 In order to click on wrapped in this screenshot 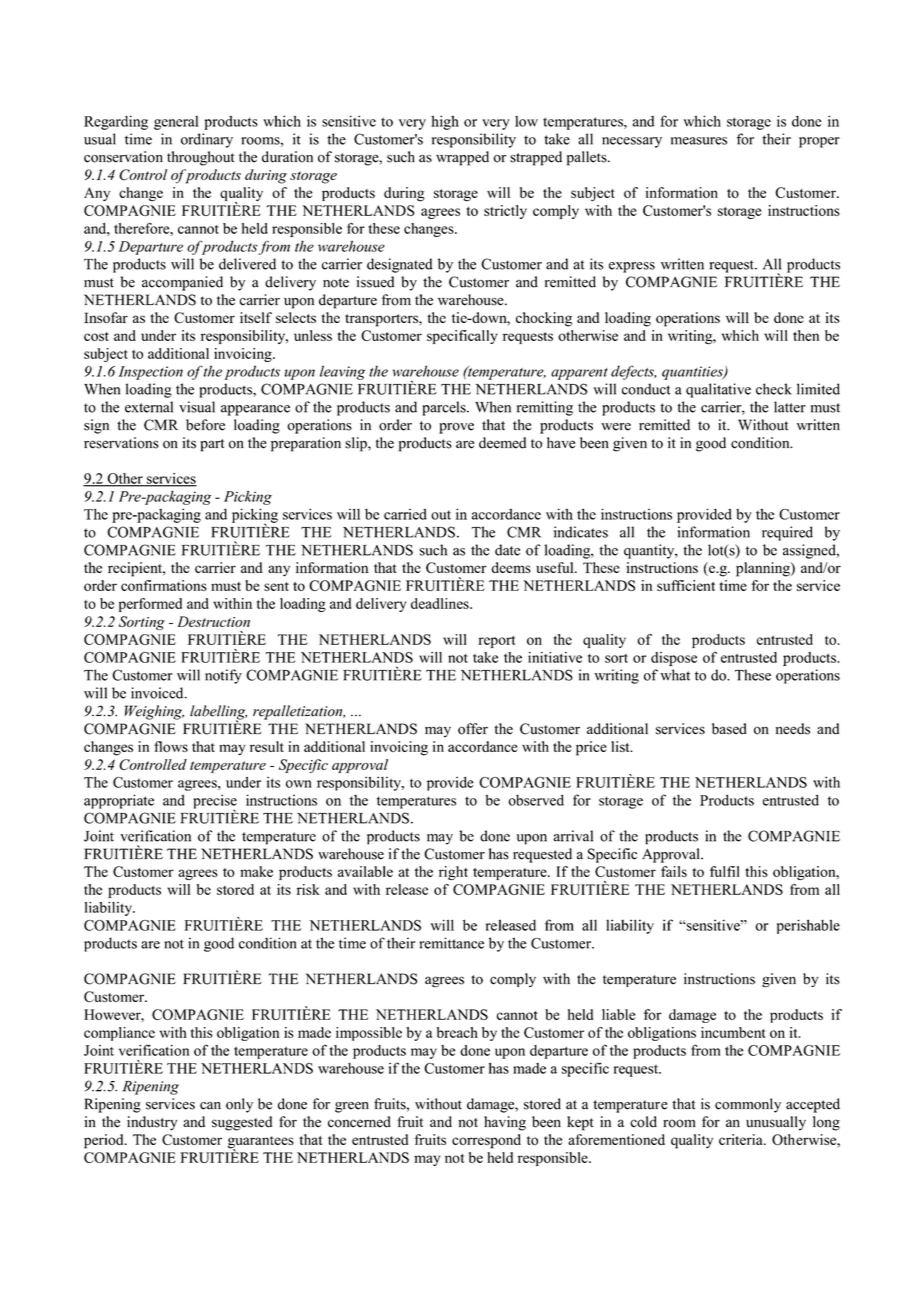, I will do `click(462, 158)`.
